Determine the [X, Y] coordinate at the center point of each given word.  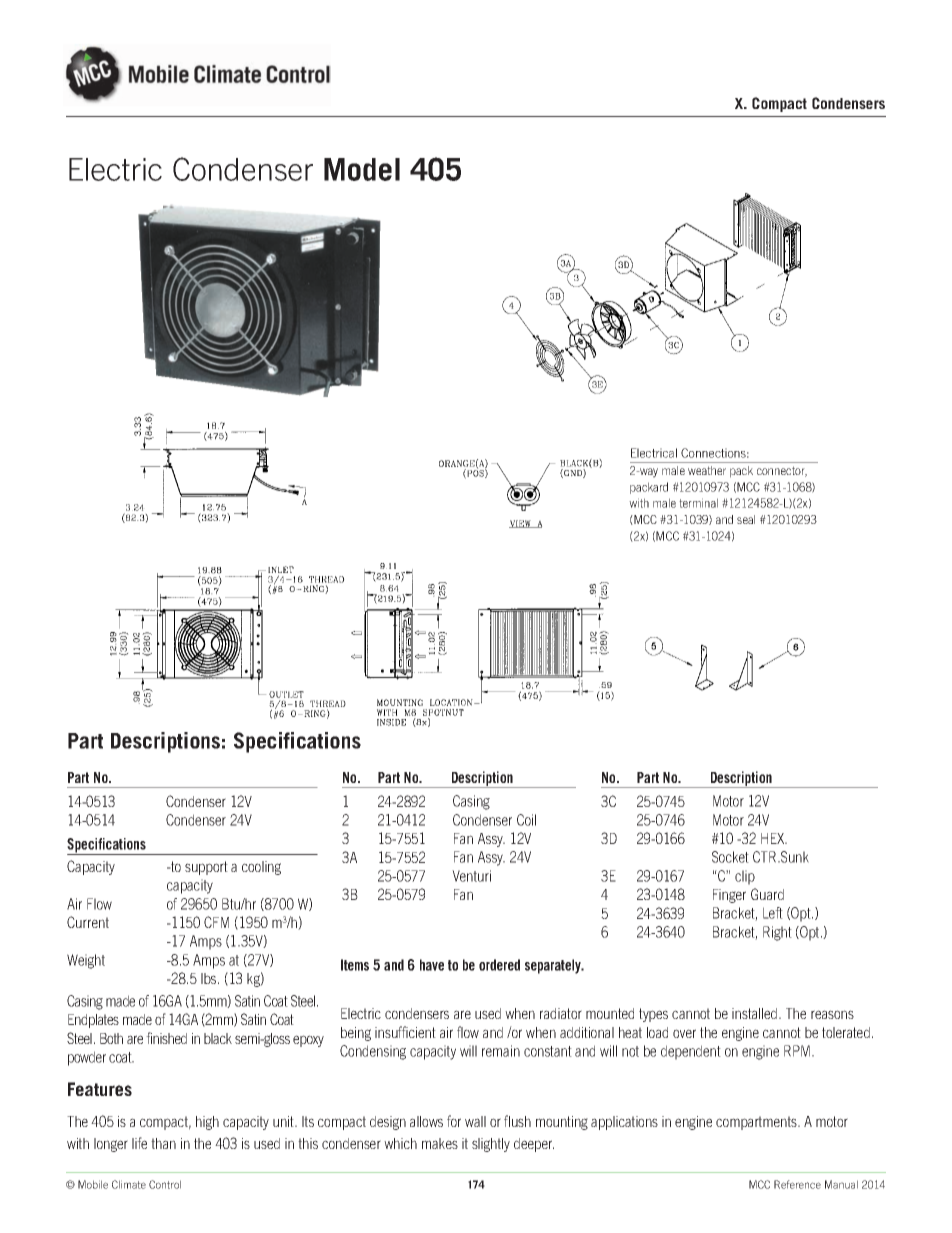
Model [362, 169]
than [163, 1143]
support [206, 868]
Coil [526, 820]
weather [707, 470]
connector [782, 471]
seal [746, 519]
